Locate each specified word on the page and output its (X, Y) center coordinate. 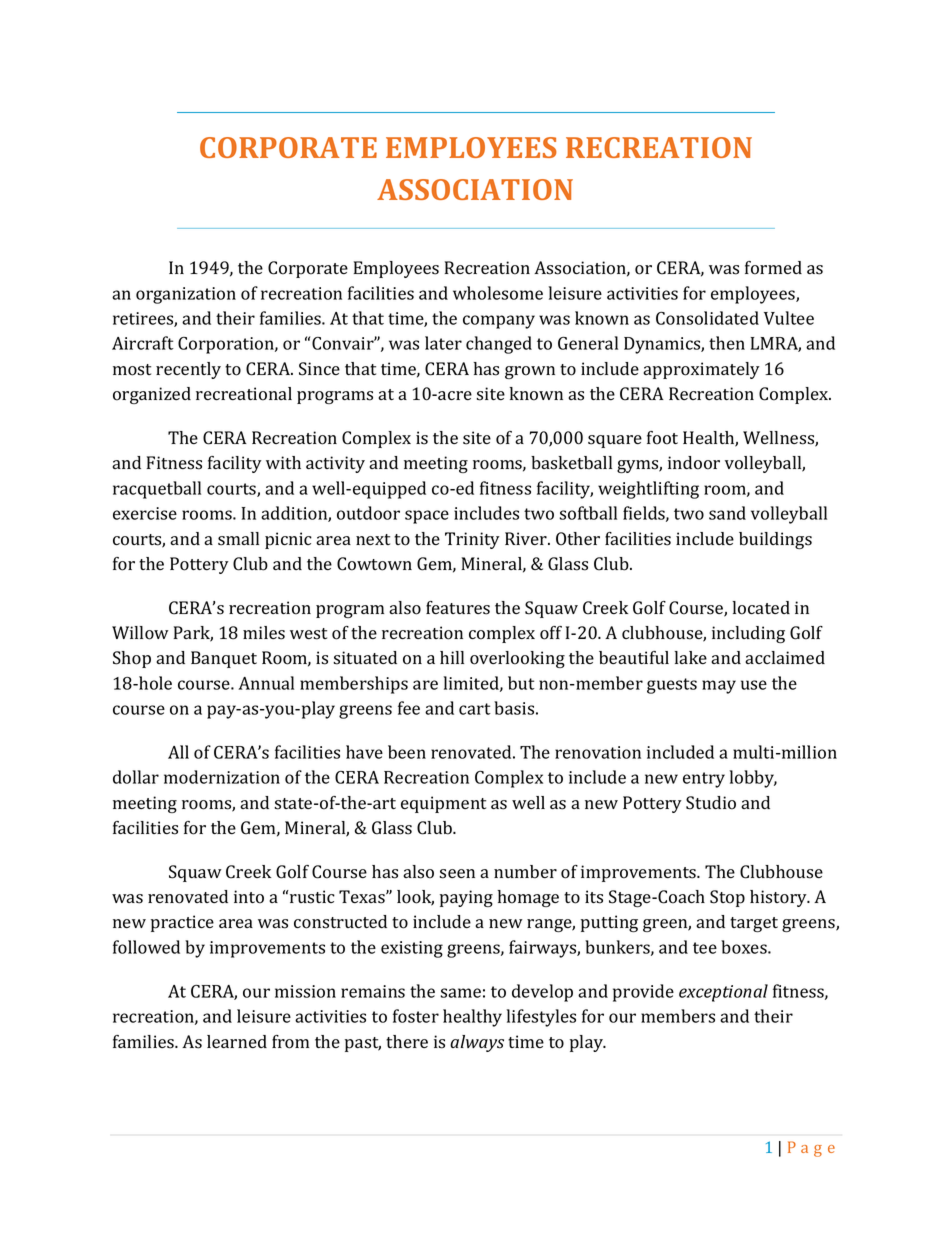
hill (452, 657)
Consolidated (707, 318)
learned (237, 1041)
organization (186, 295)
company (499, 322)
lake (691, 657)
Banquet (224, 659)
